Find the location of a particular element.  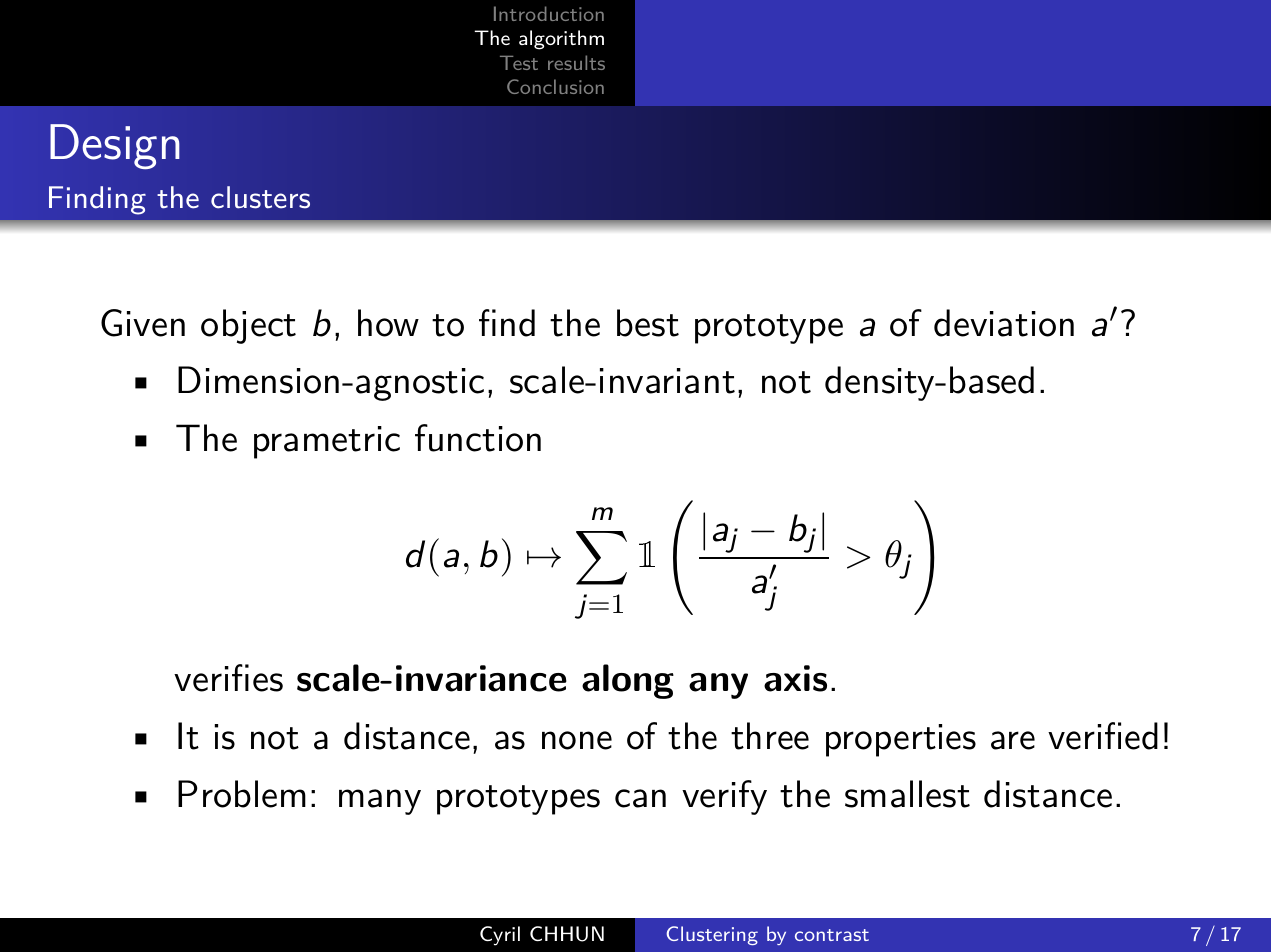

verifies is located at coordinates (228, 678).
